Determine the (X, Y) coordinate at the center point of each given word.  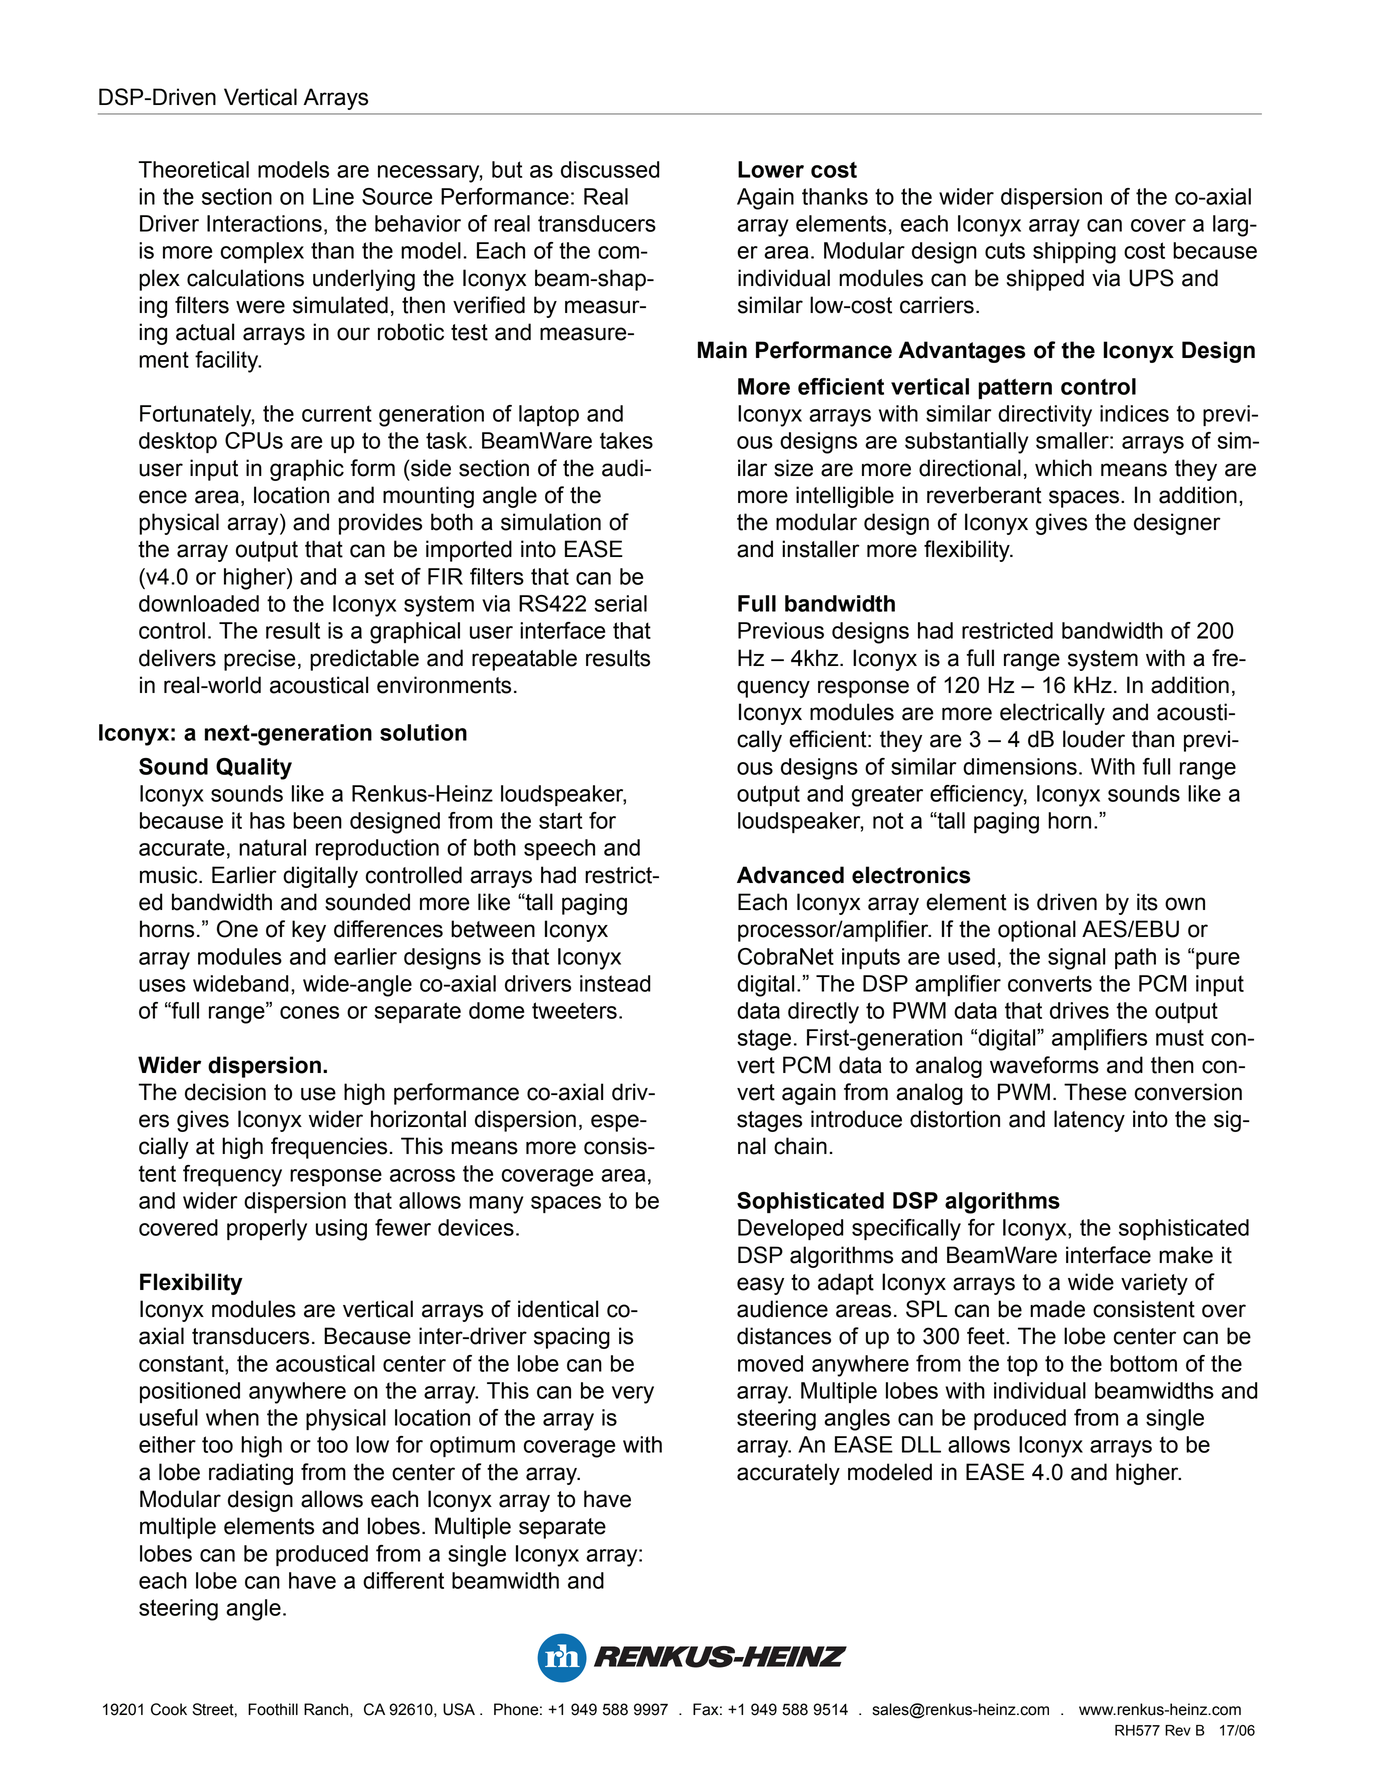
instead (615, 983)
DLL (921, 1444)
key (309, 931)
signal (1076, 959)
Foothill (273, 1709)
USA (459, 1709)
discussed (610, 169)
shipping (1074, 253)
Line (333, 196)
